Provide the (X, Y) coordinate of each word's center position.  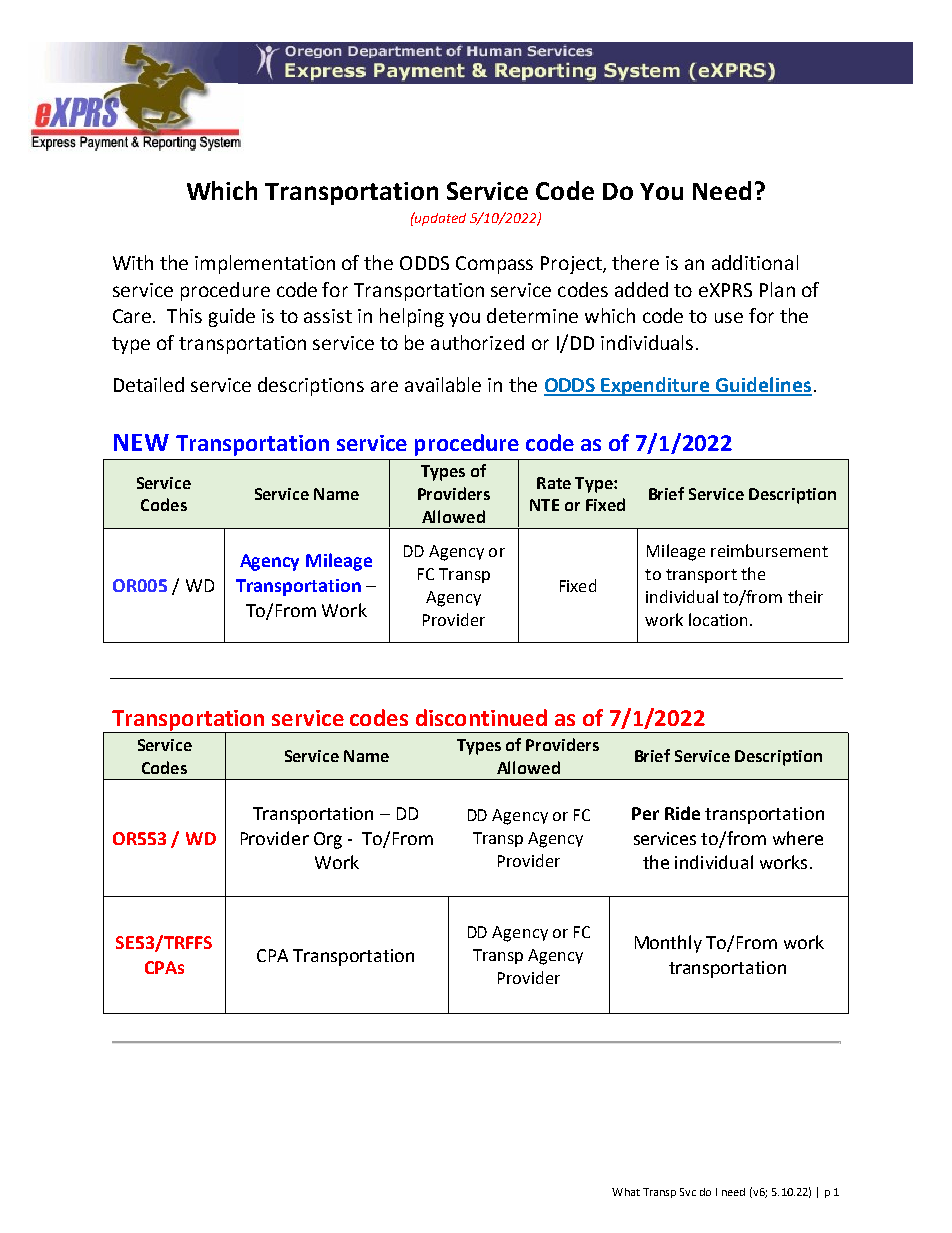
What (626, 1192)
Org (328, 840)
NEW (141, 442)
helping (412, 317)
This (184, 315)
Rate (554, 483)
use (729, 317)
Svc (688, 1192)
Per (645, 813)
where (798, 838)
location (718, 619)
